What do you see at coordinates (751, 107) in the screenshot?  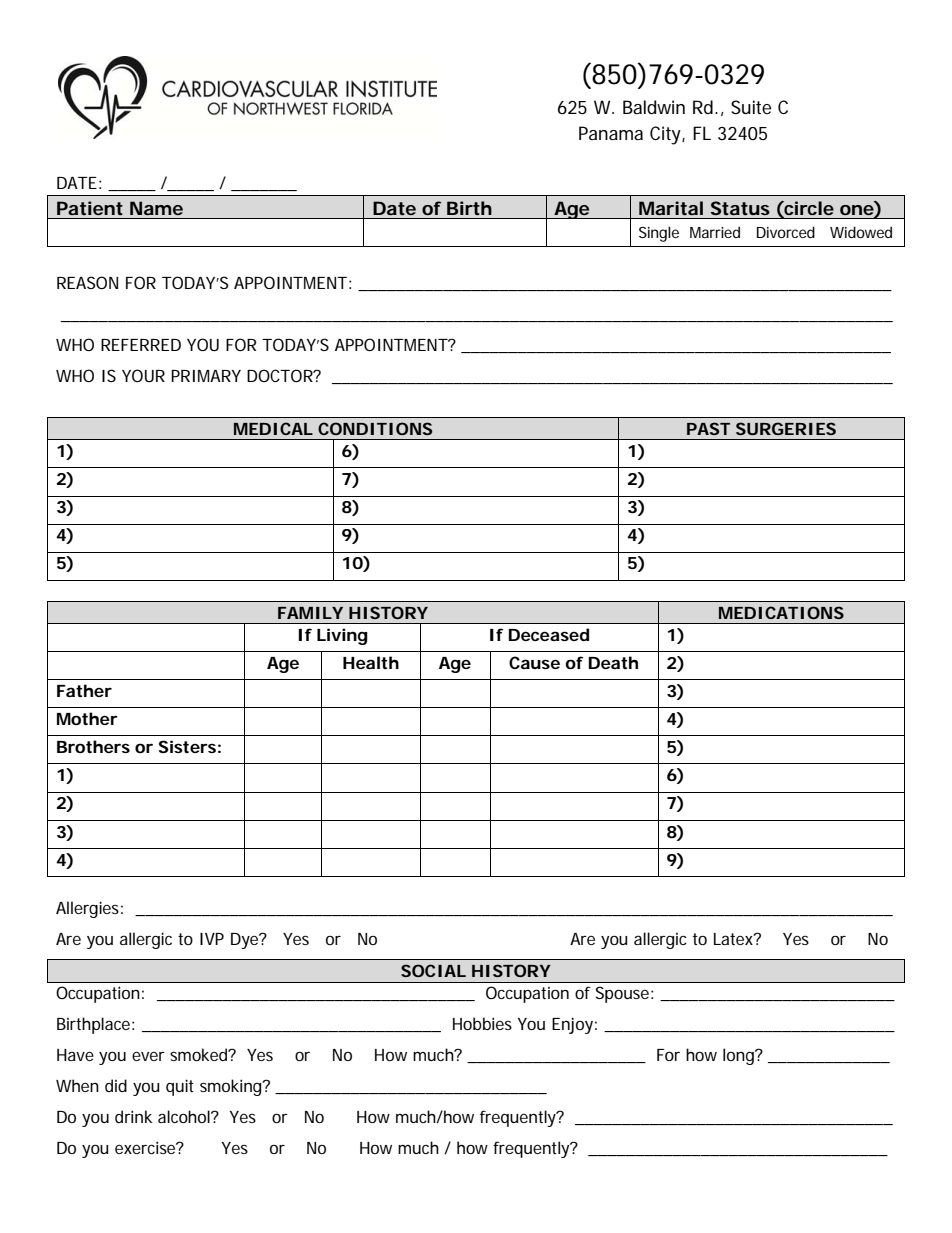 I see `Suite` at bounding box center [751, 107].
